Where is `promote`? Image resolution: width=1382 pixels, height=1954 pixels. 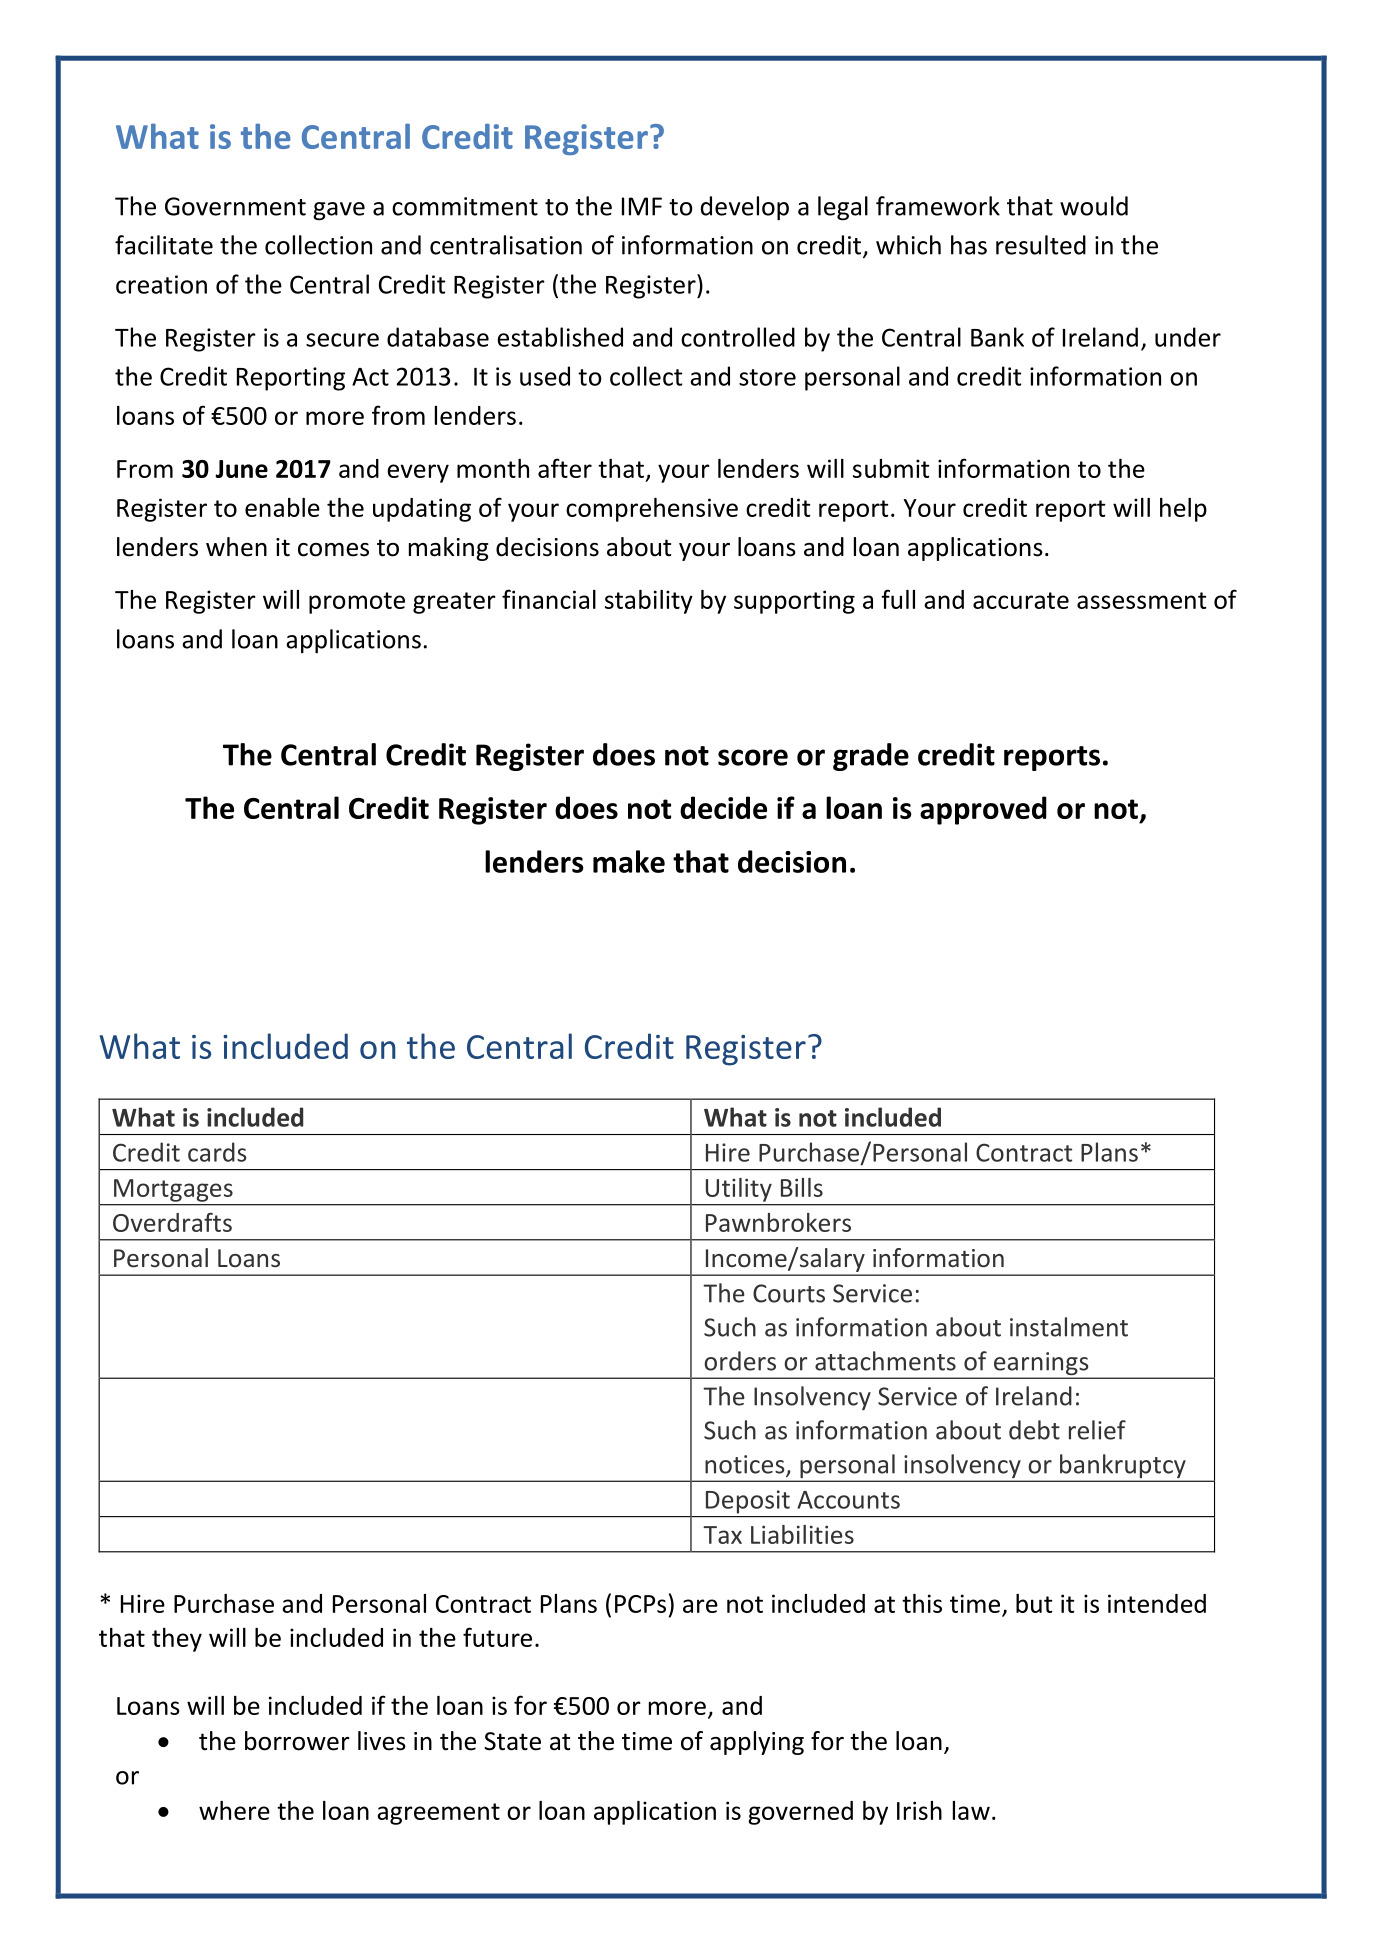 promote is located at coordinates (357, 603).
